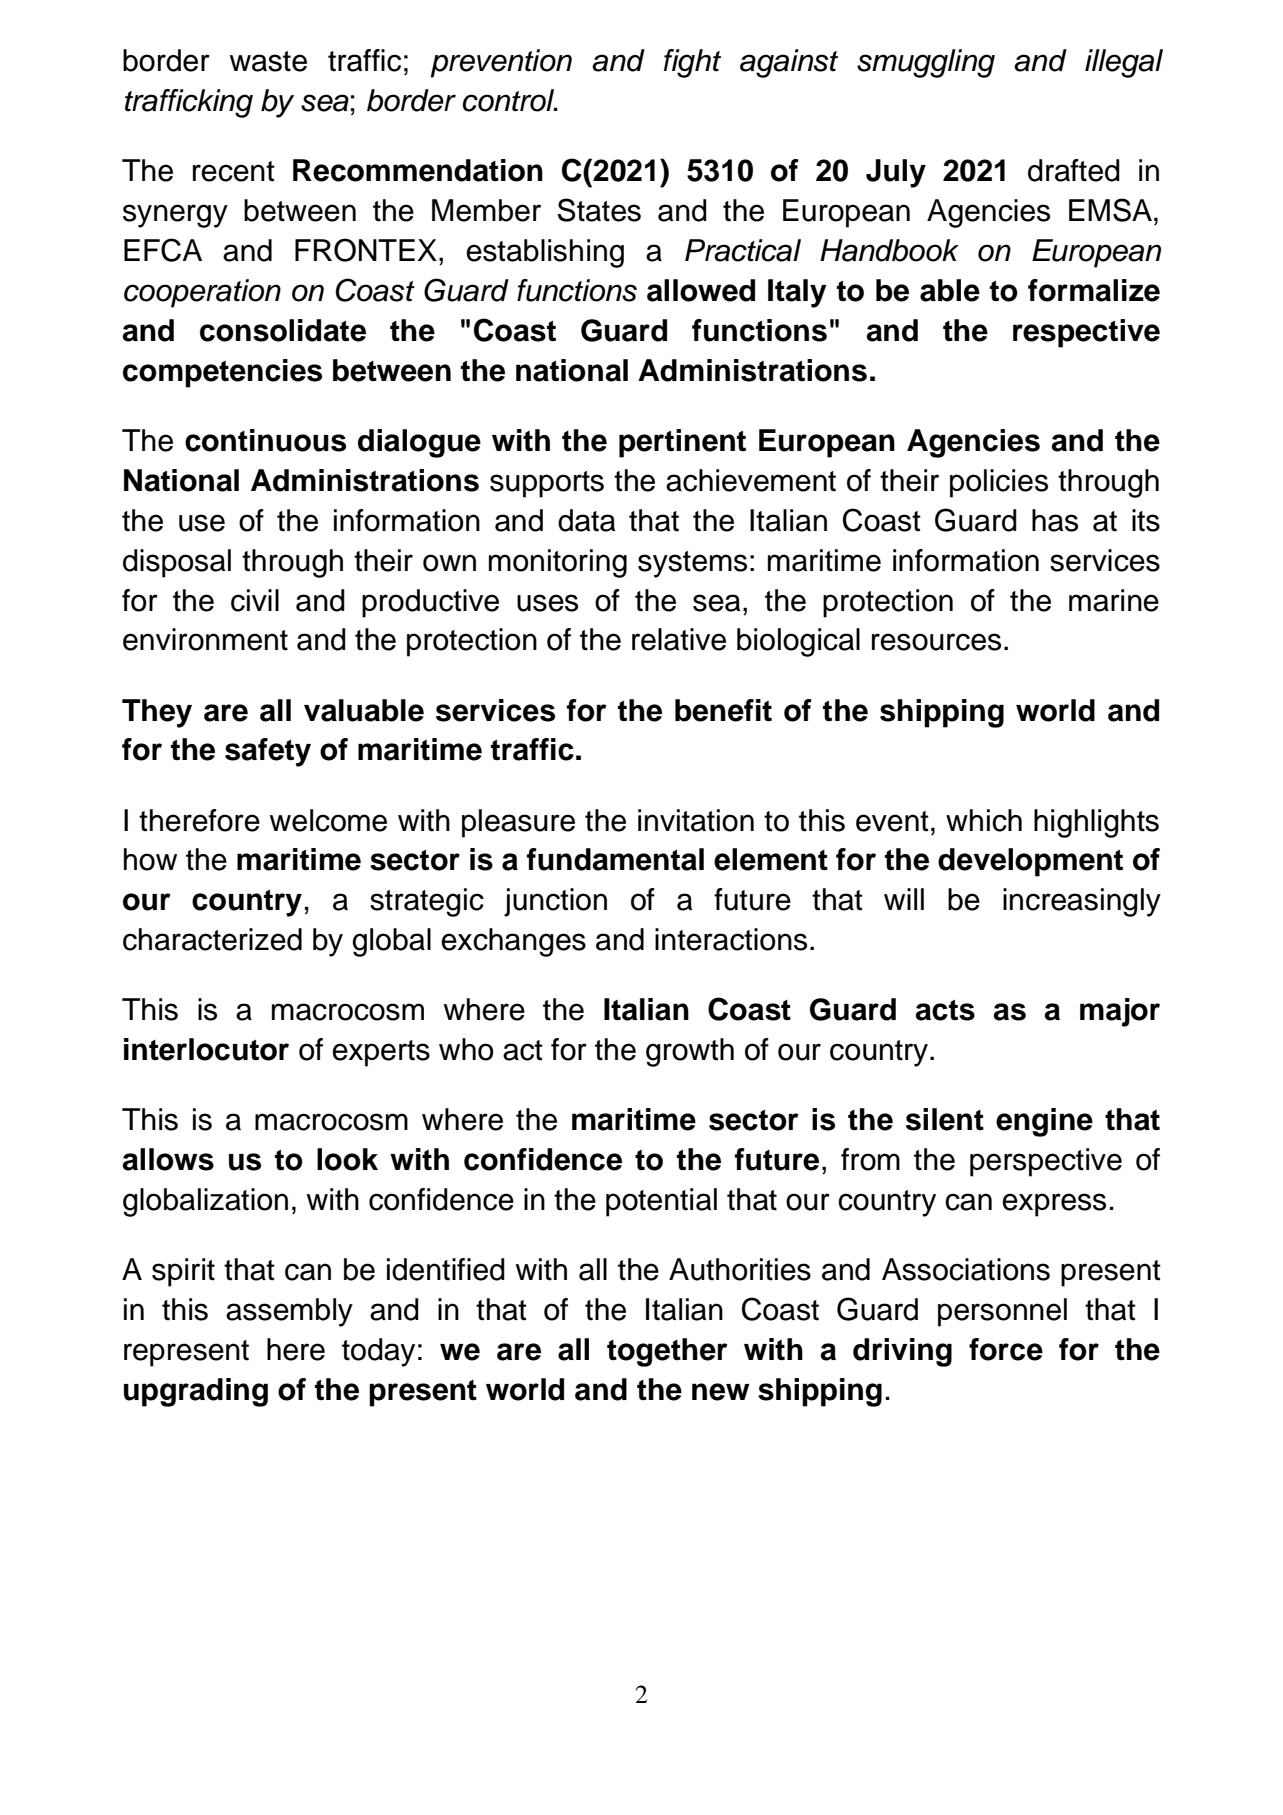  I want to click on fight, so click(692, 63).
